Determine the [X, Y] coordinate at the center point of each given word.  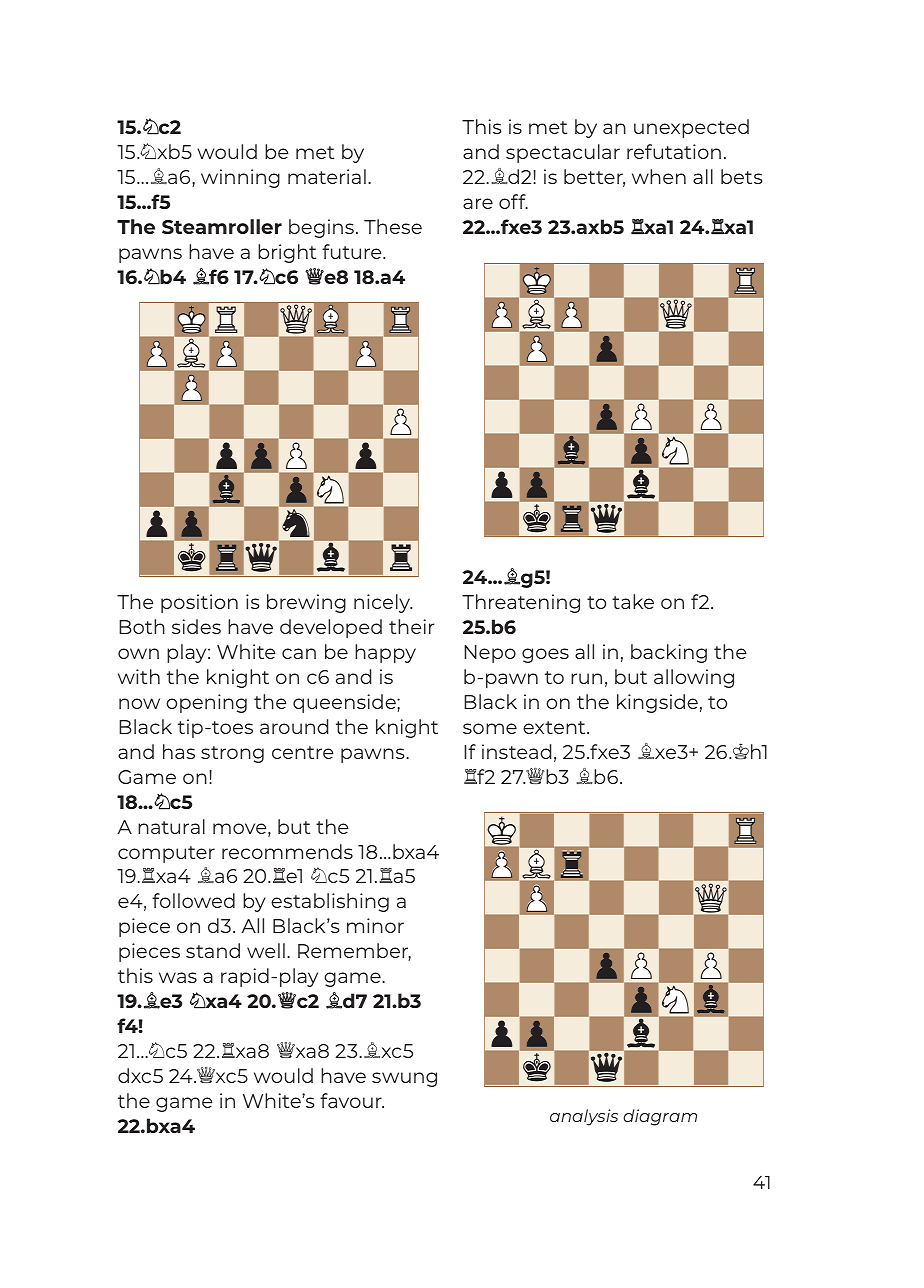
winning [240, 178]
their [411, 626]
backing [669, 653]
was [178, 977]
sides [196, 626]
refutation [674, 151]
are [478, 203]
